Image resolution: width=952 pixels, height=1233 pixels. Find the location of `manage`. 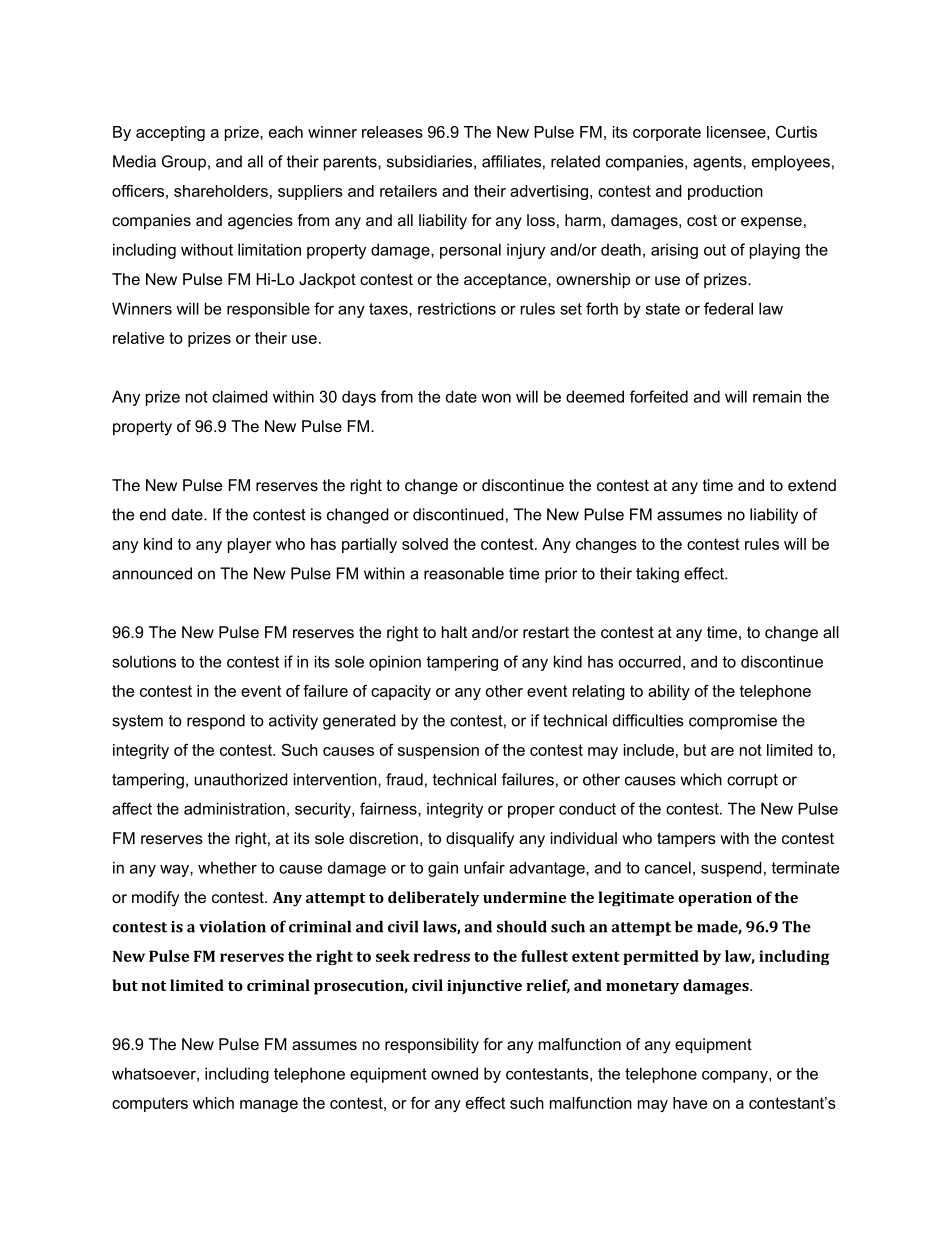

manage is located at coordinates (269, 1106).
